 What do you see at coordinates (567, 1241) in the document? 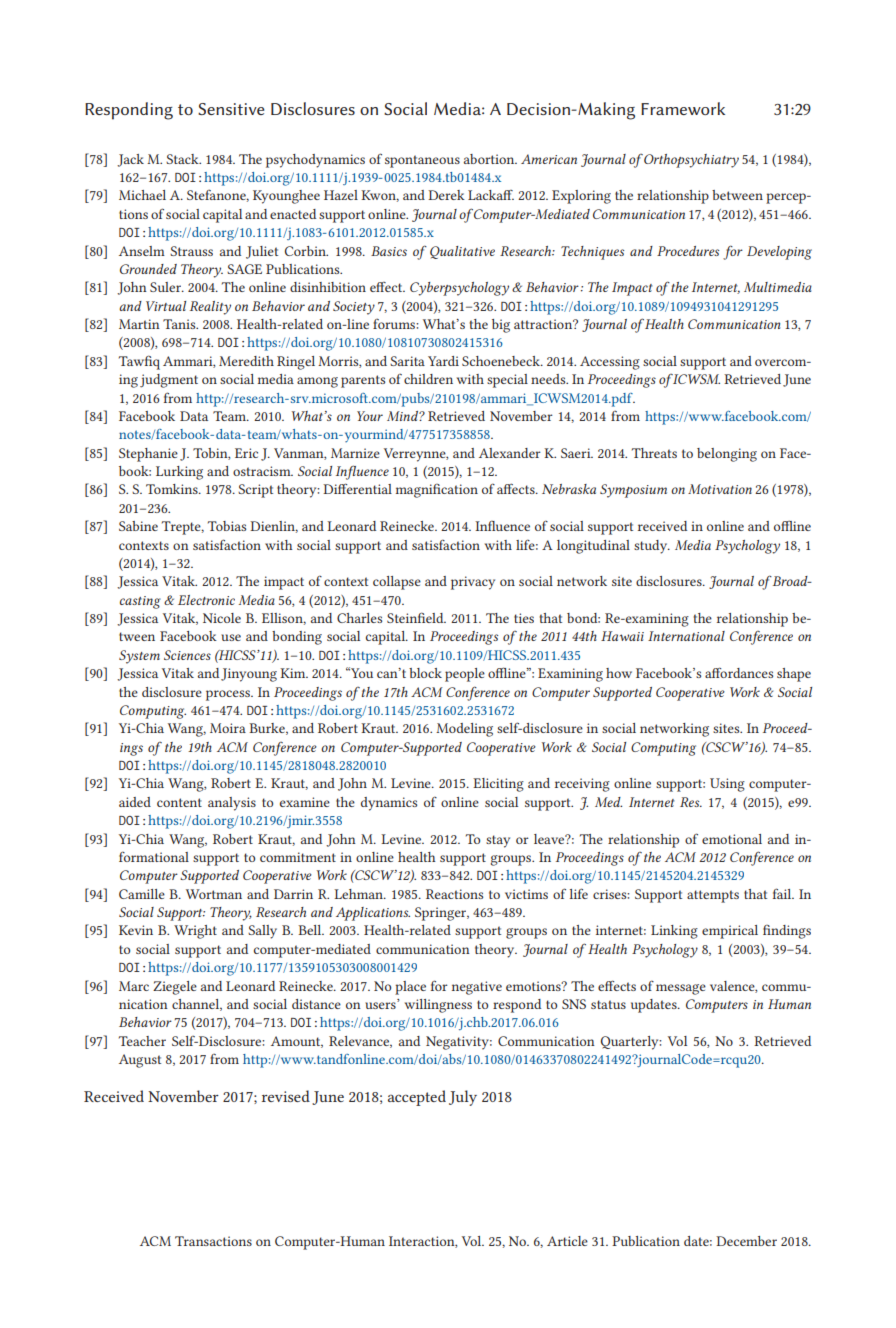
I see `Article` at bounding box center [567, 1241].
